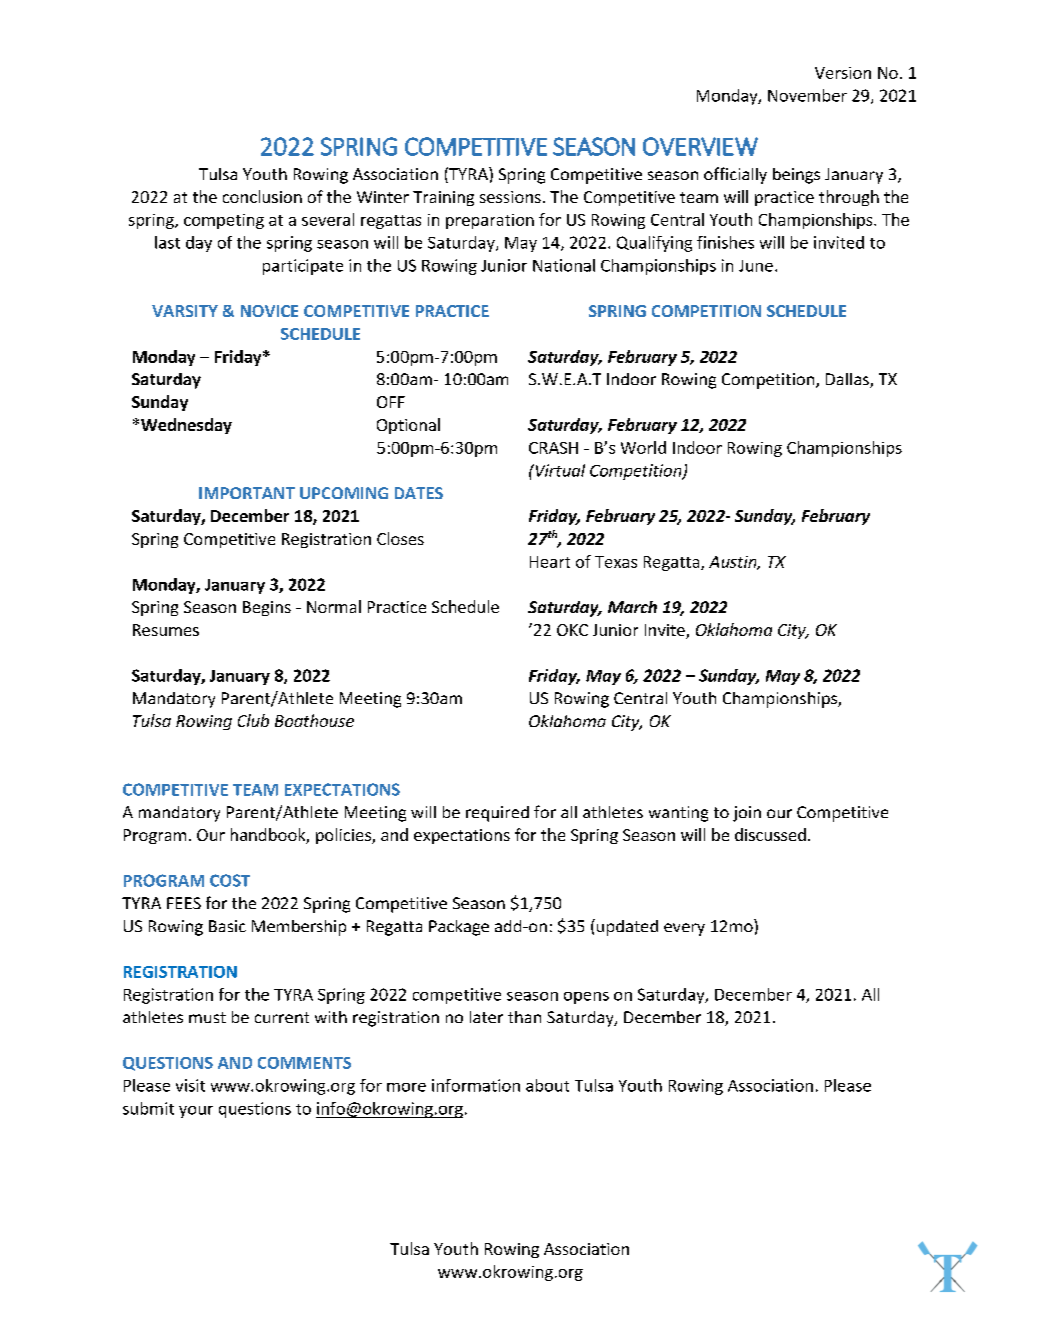  What do you see at coordinates (267, 608) in the image?
I see `Begins` at bounding box center [267, 608].
